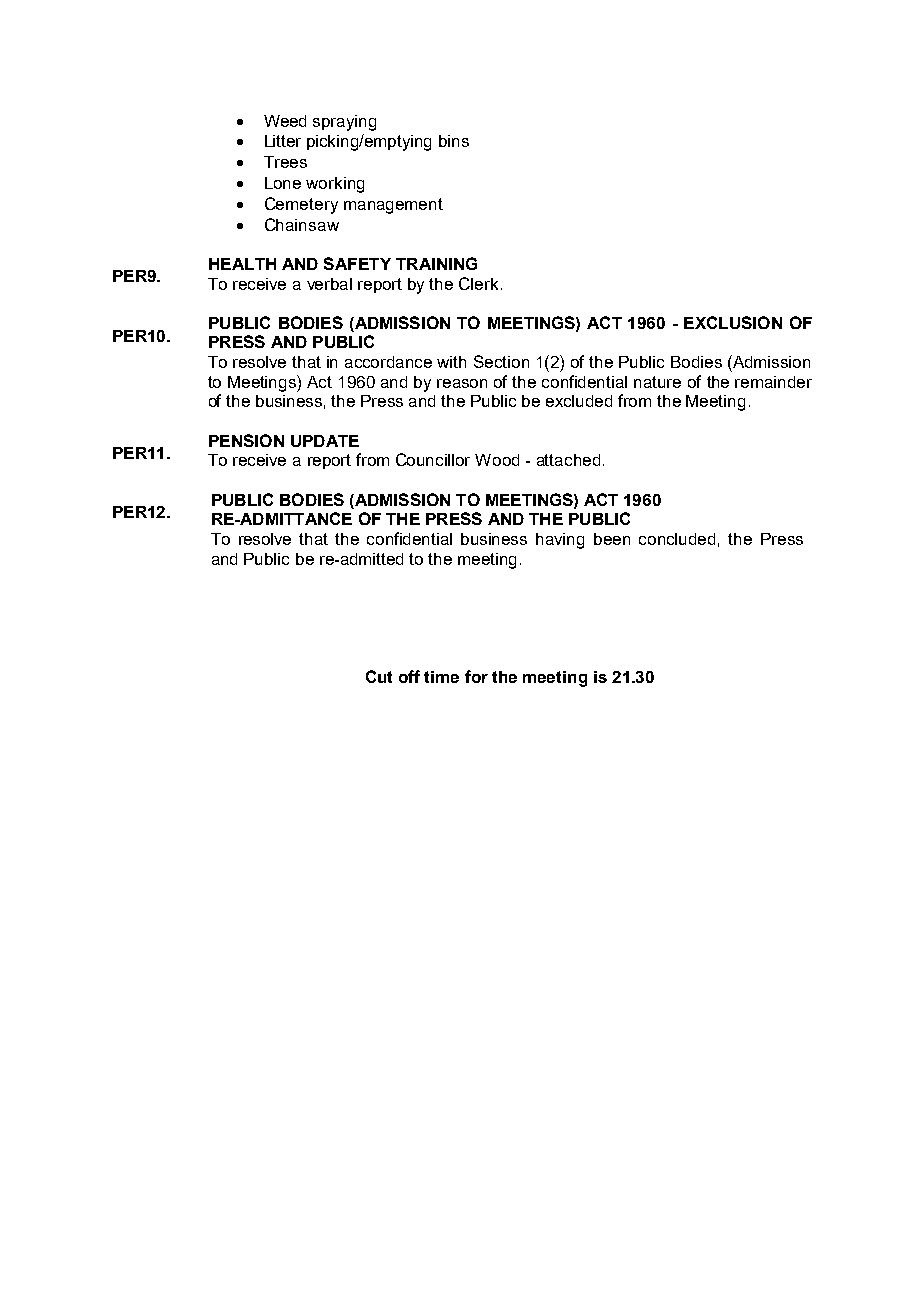  I want to click on concluded, so click(677, 539).
